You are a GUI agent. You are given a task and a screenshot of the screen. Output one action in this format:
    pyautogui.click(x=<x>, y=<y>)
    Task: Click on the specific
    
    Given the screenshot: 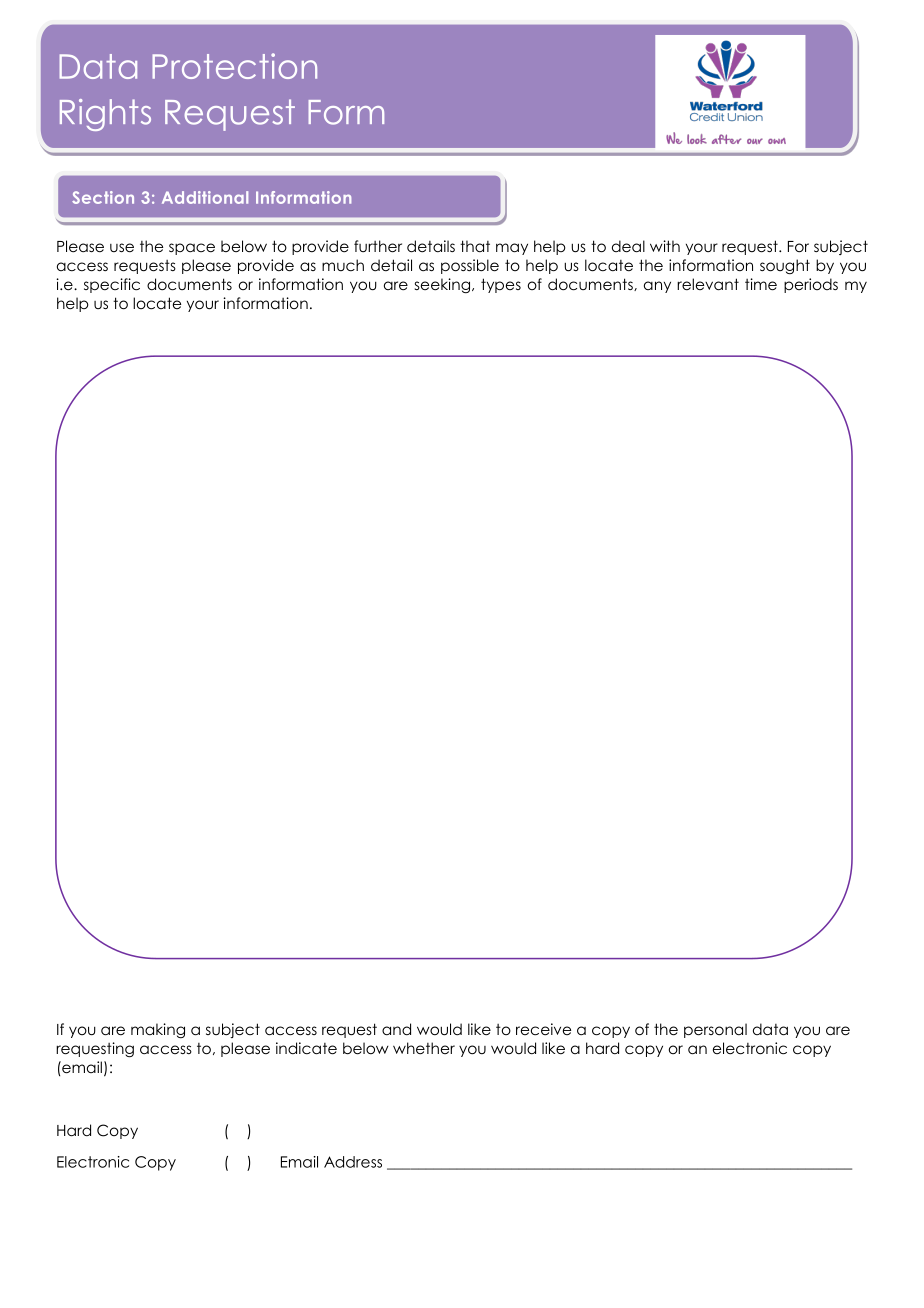 What is the action you would take?
    pyautogui.click(x=112, y=285)
